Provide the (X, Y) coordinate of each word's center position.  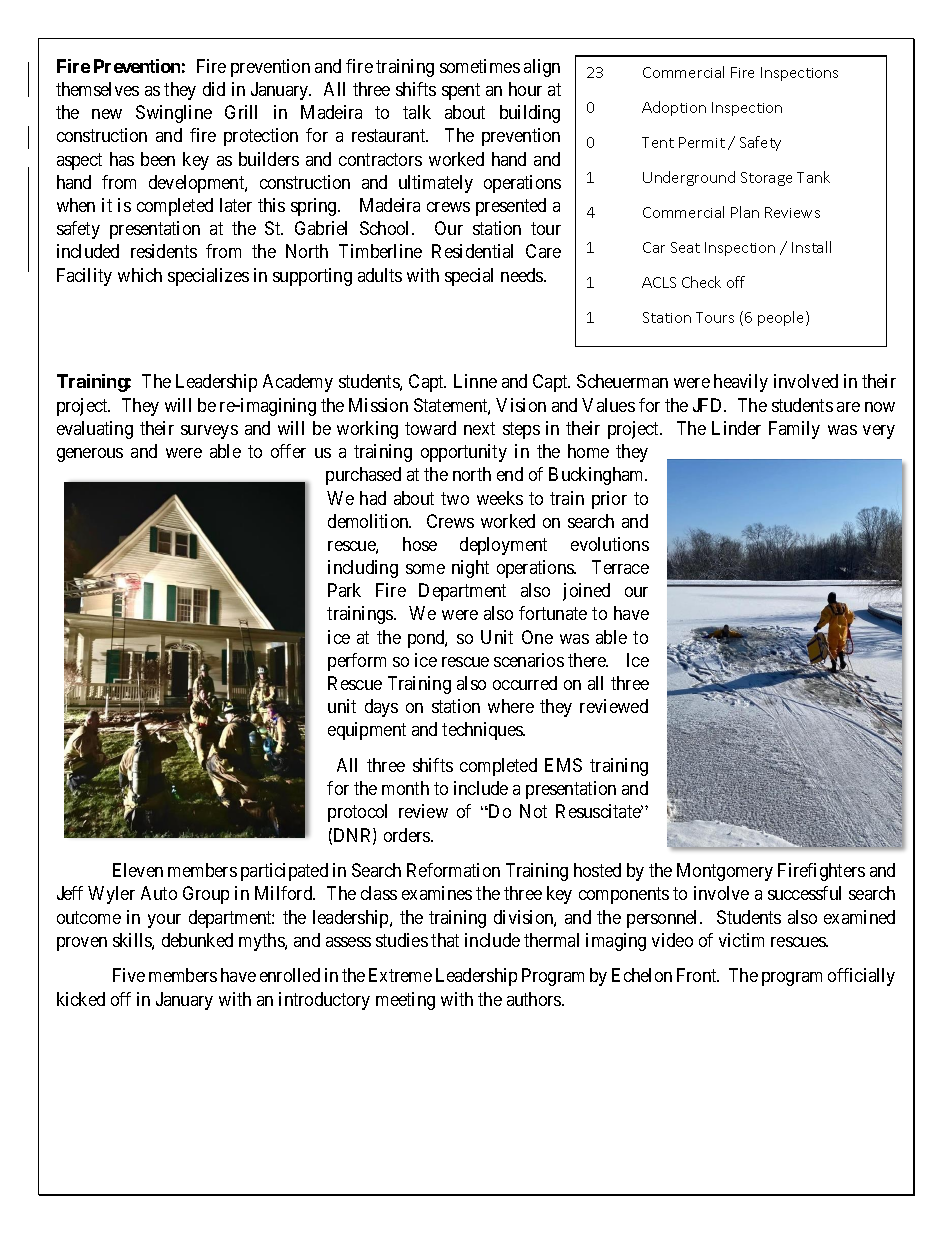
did (214, 89)
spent (461, 91)
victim (741, 940)
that (445, 940)
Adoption (674, 108)
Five (129, 975)
